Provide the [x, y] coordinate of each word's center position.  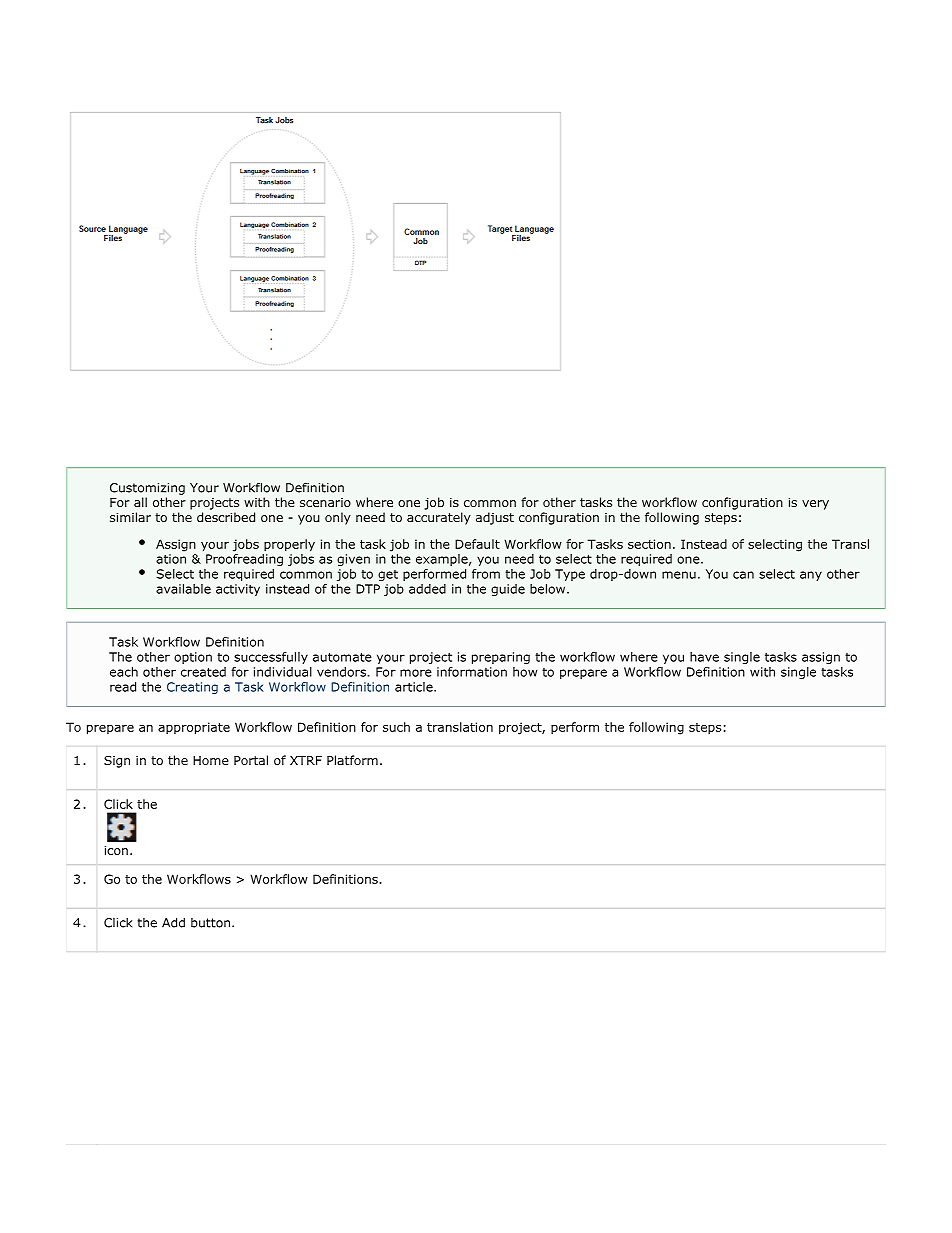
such [396, 727]
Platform [352, 760]
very [815, 505]
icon [116, 850]
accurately [439, 518]
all [140, 502]
